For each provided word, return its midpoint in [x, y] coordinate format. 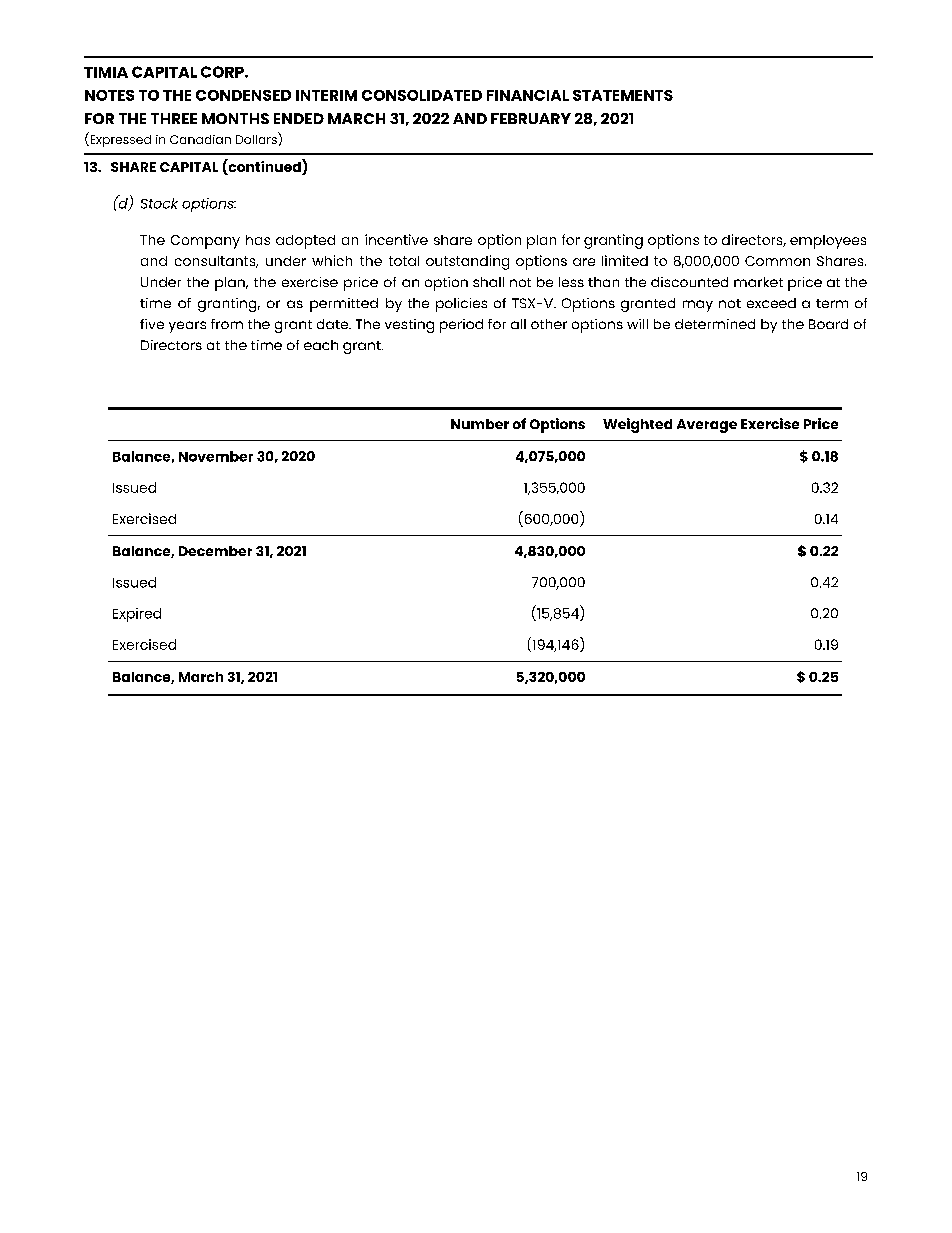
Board [828, 324]
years [187, 327]
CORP [223, 72]
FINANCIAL [528, 95]
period [461, 326]
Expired [137, 615]
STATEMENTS [623, 95]
